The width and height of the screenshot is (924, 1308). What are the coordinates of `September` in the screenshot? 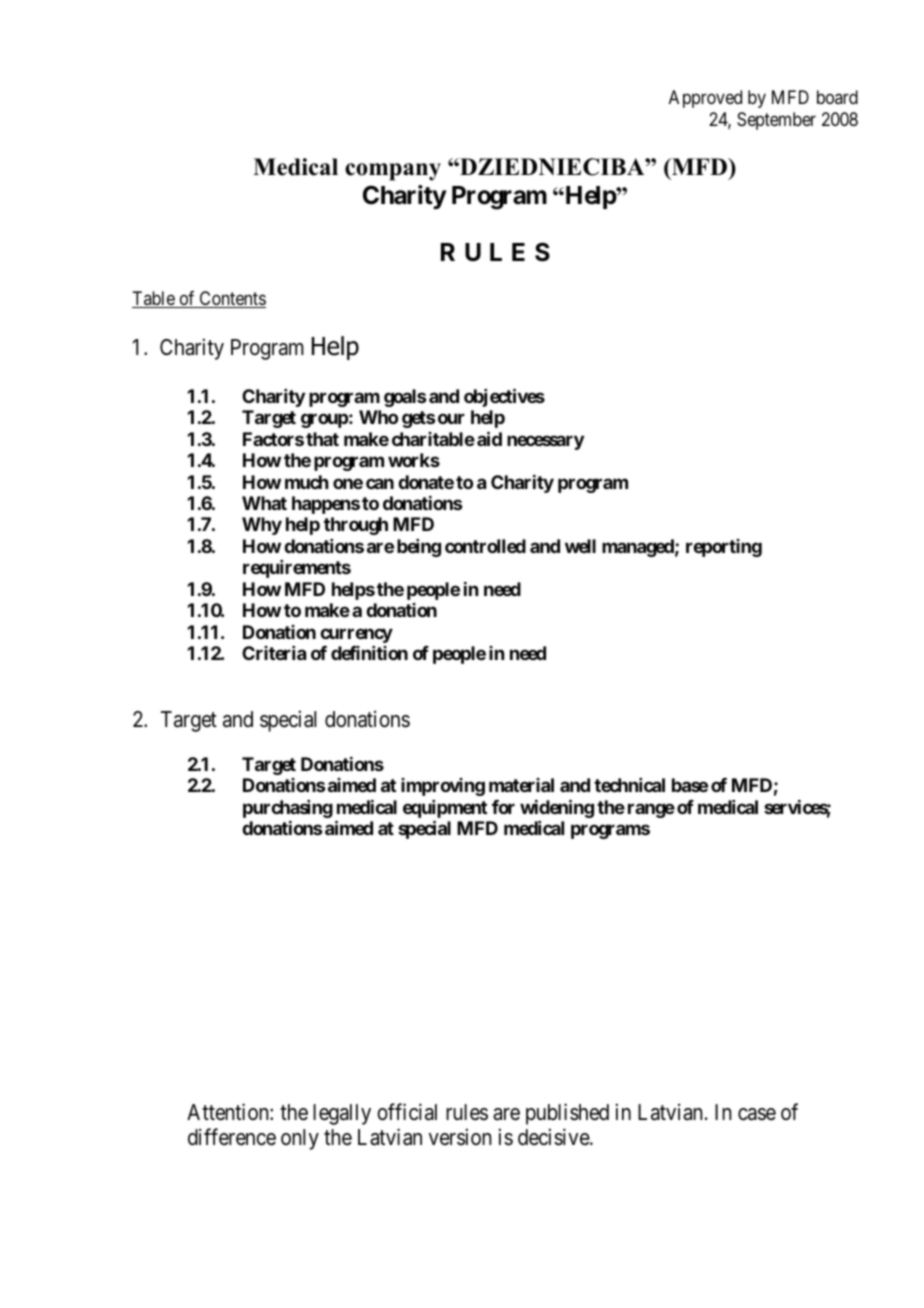 It's located at (776, 121).
